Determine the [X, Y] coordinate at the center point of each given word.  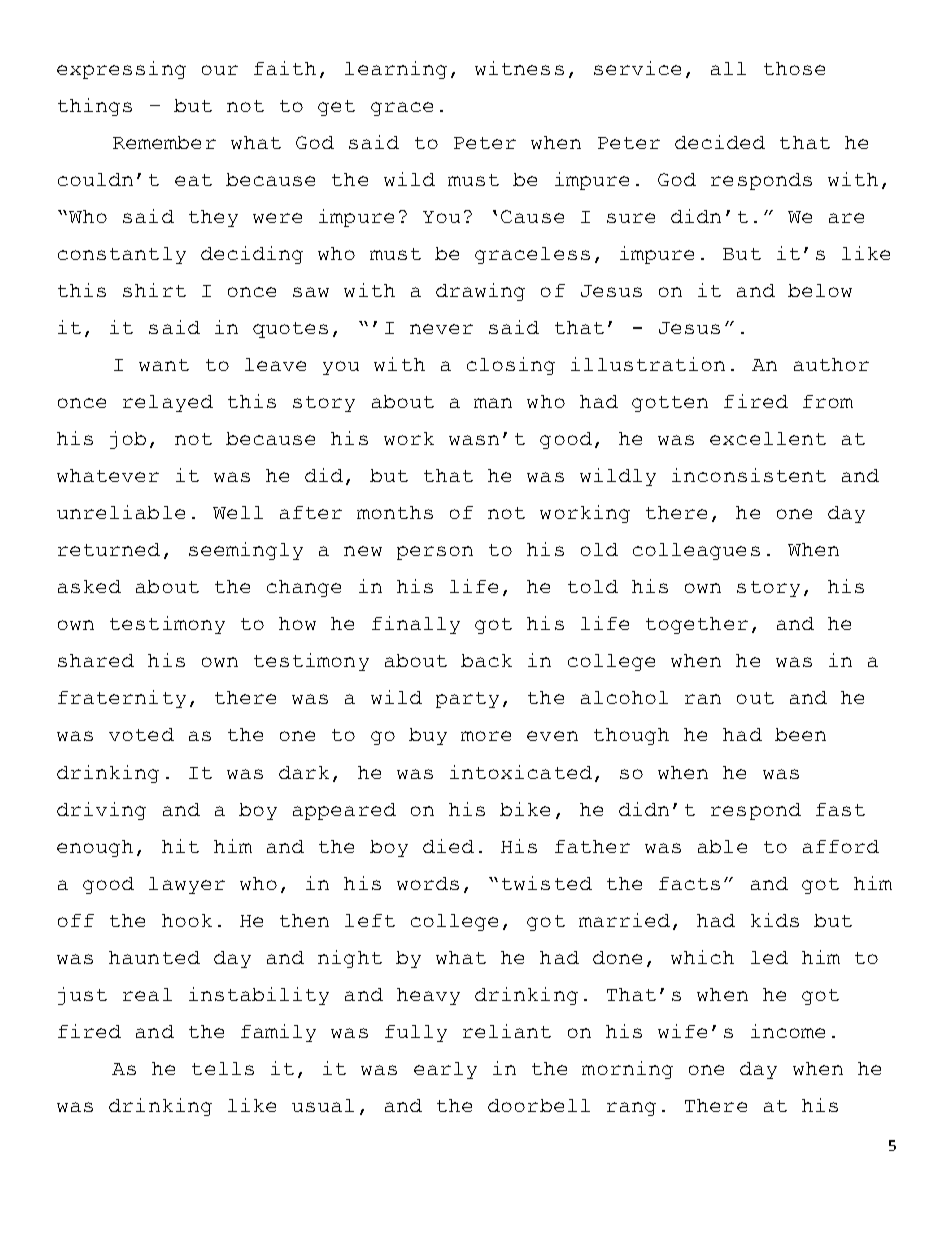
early [445, 1070]
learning [396, 70]
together [697, 625]
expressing [121, 70]
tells [223, 1068]
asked [89, 586]
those [794, 68]
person [435, 553]
